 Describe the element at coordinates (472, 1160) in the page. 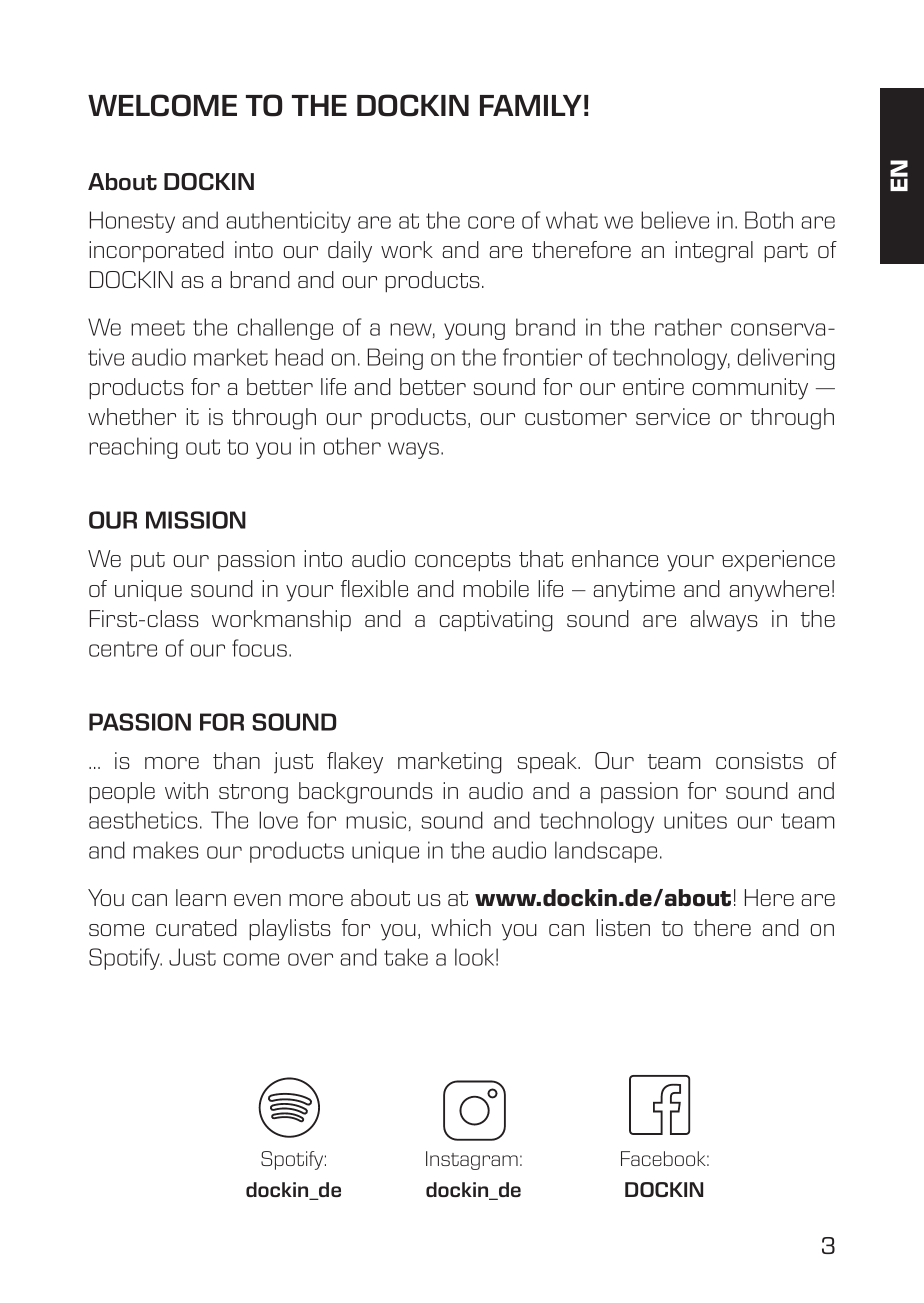

I see `Instagram` at that location.
